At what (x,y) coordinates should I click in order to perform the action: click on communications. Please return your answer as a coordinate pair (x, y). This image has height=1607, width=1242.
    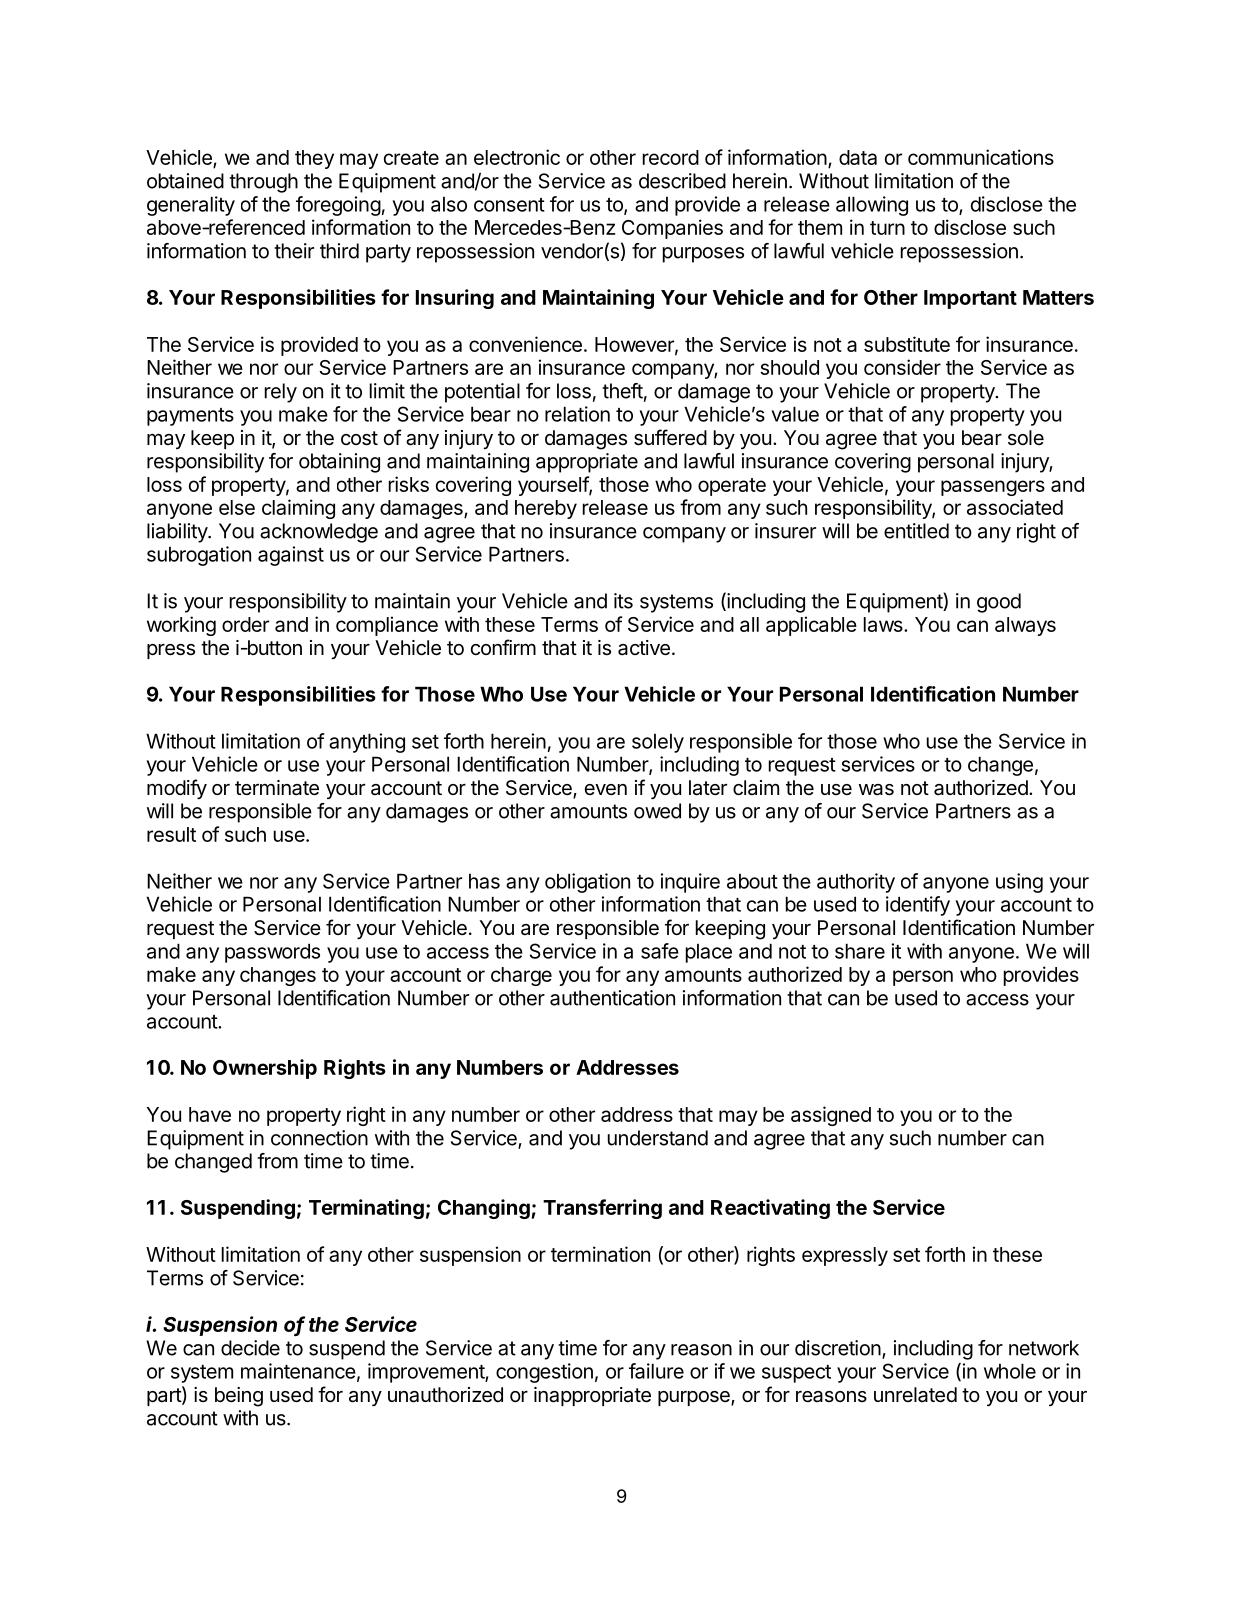
    Looking at the image, I should click on (981, 157).
